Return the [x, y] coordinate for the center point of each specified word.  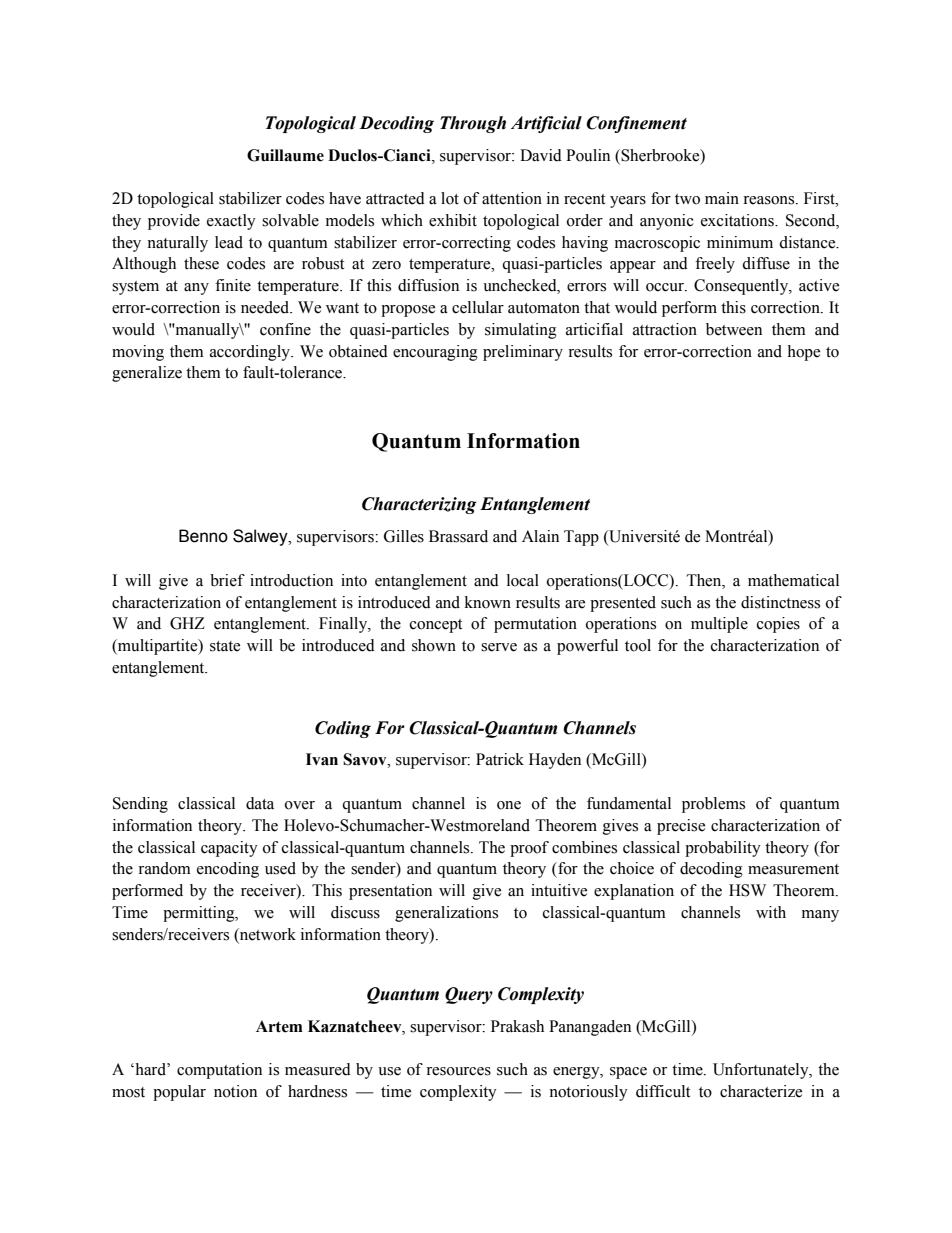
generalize [147, 374]
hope [803, 353]
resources [458, 1071]
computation [219, 1071]
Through [473, 124]
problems [713, 805]
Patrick [500, 759]
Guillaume [285, 155]
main [722, 198]
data [260, 803]
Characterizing [419, 505]
